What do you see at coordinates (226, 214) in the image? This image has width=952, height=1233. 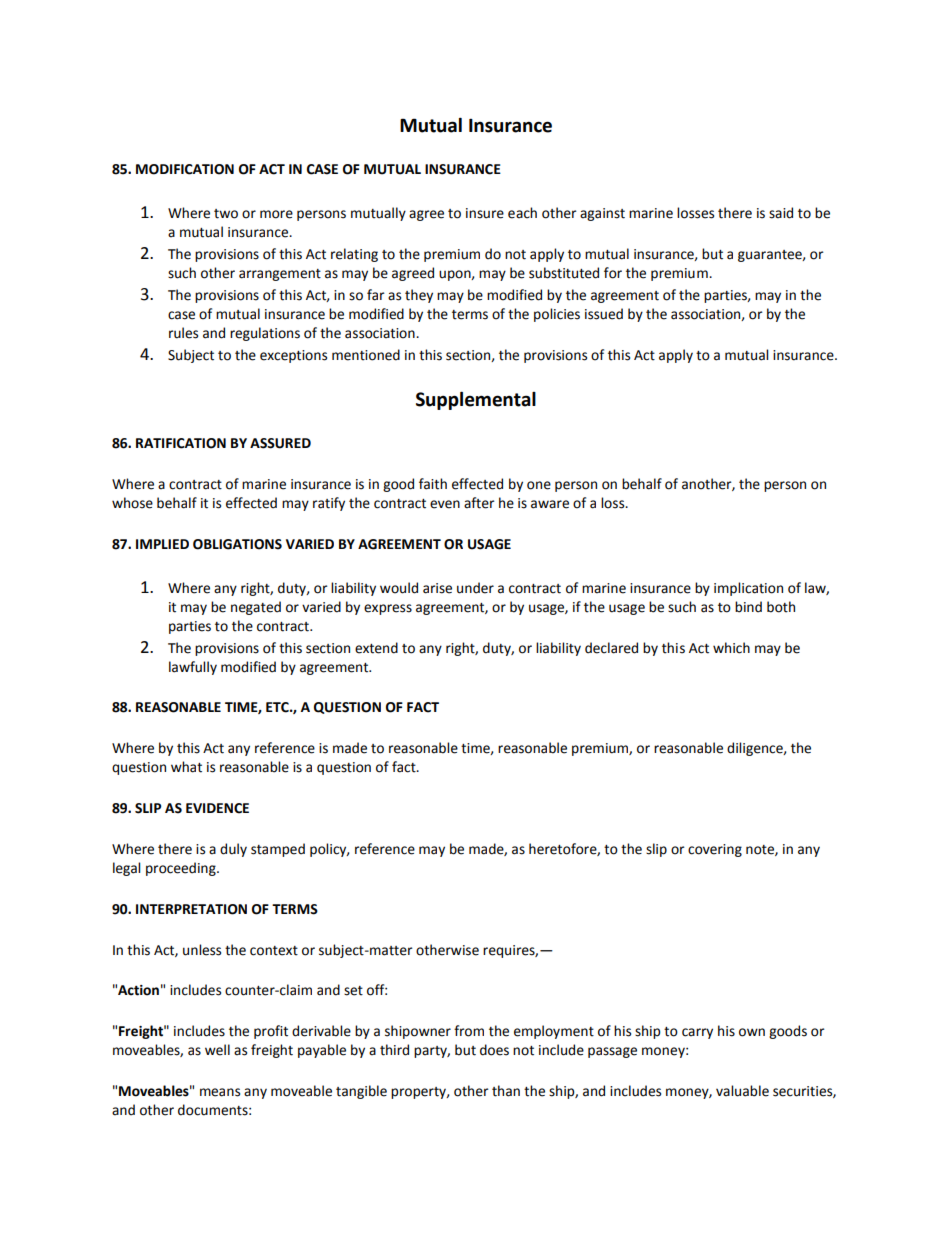 I see `two` at bounding box center [226, 214].
